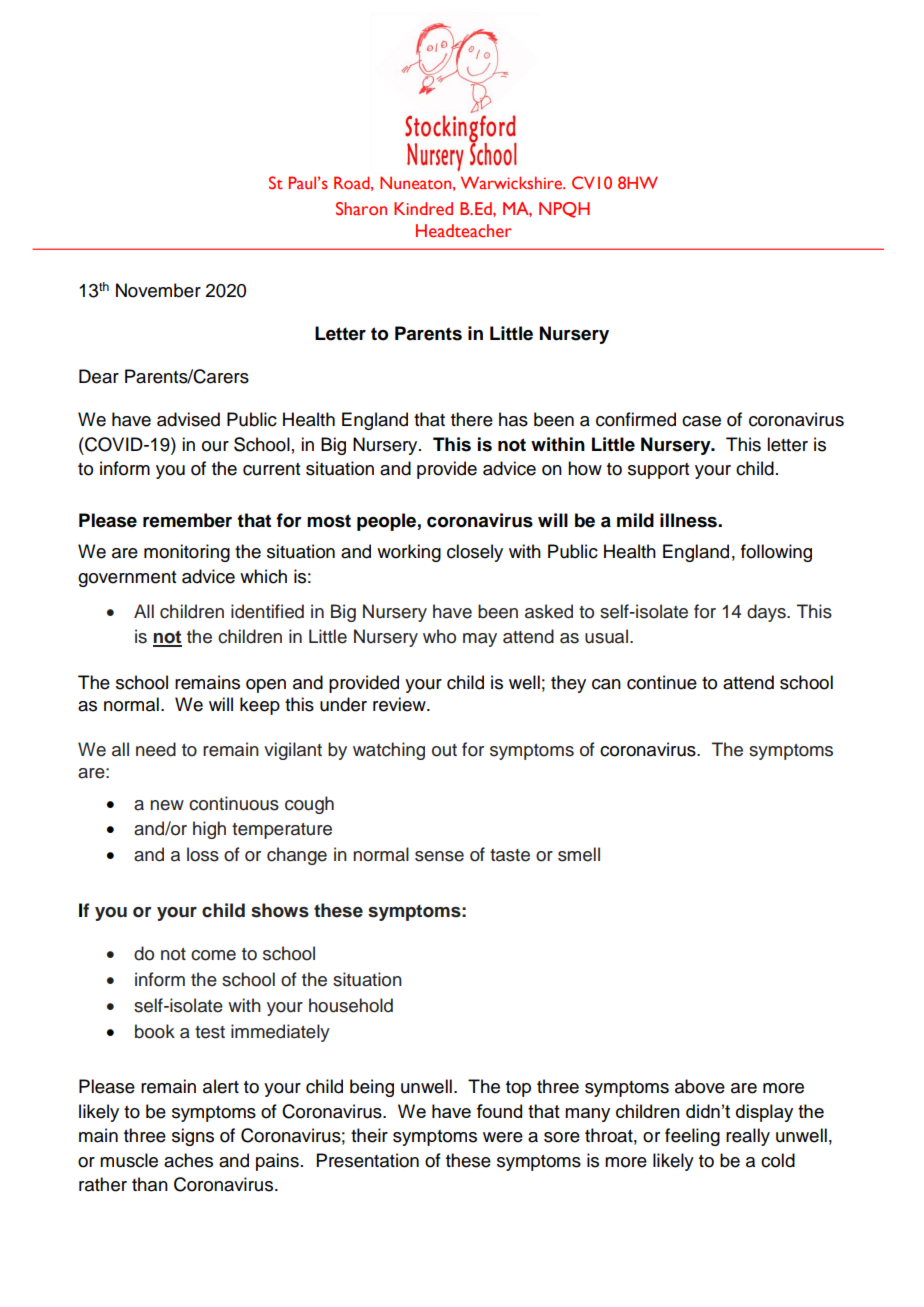 This image has width=924, height=1307. What do you see at coordinates (187, 520) in the image?
I see `remember` at bounding box center [187, 520].
